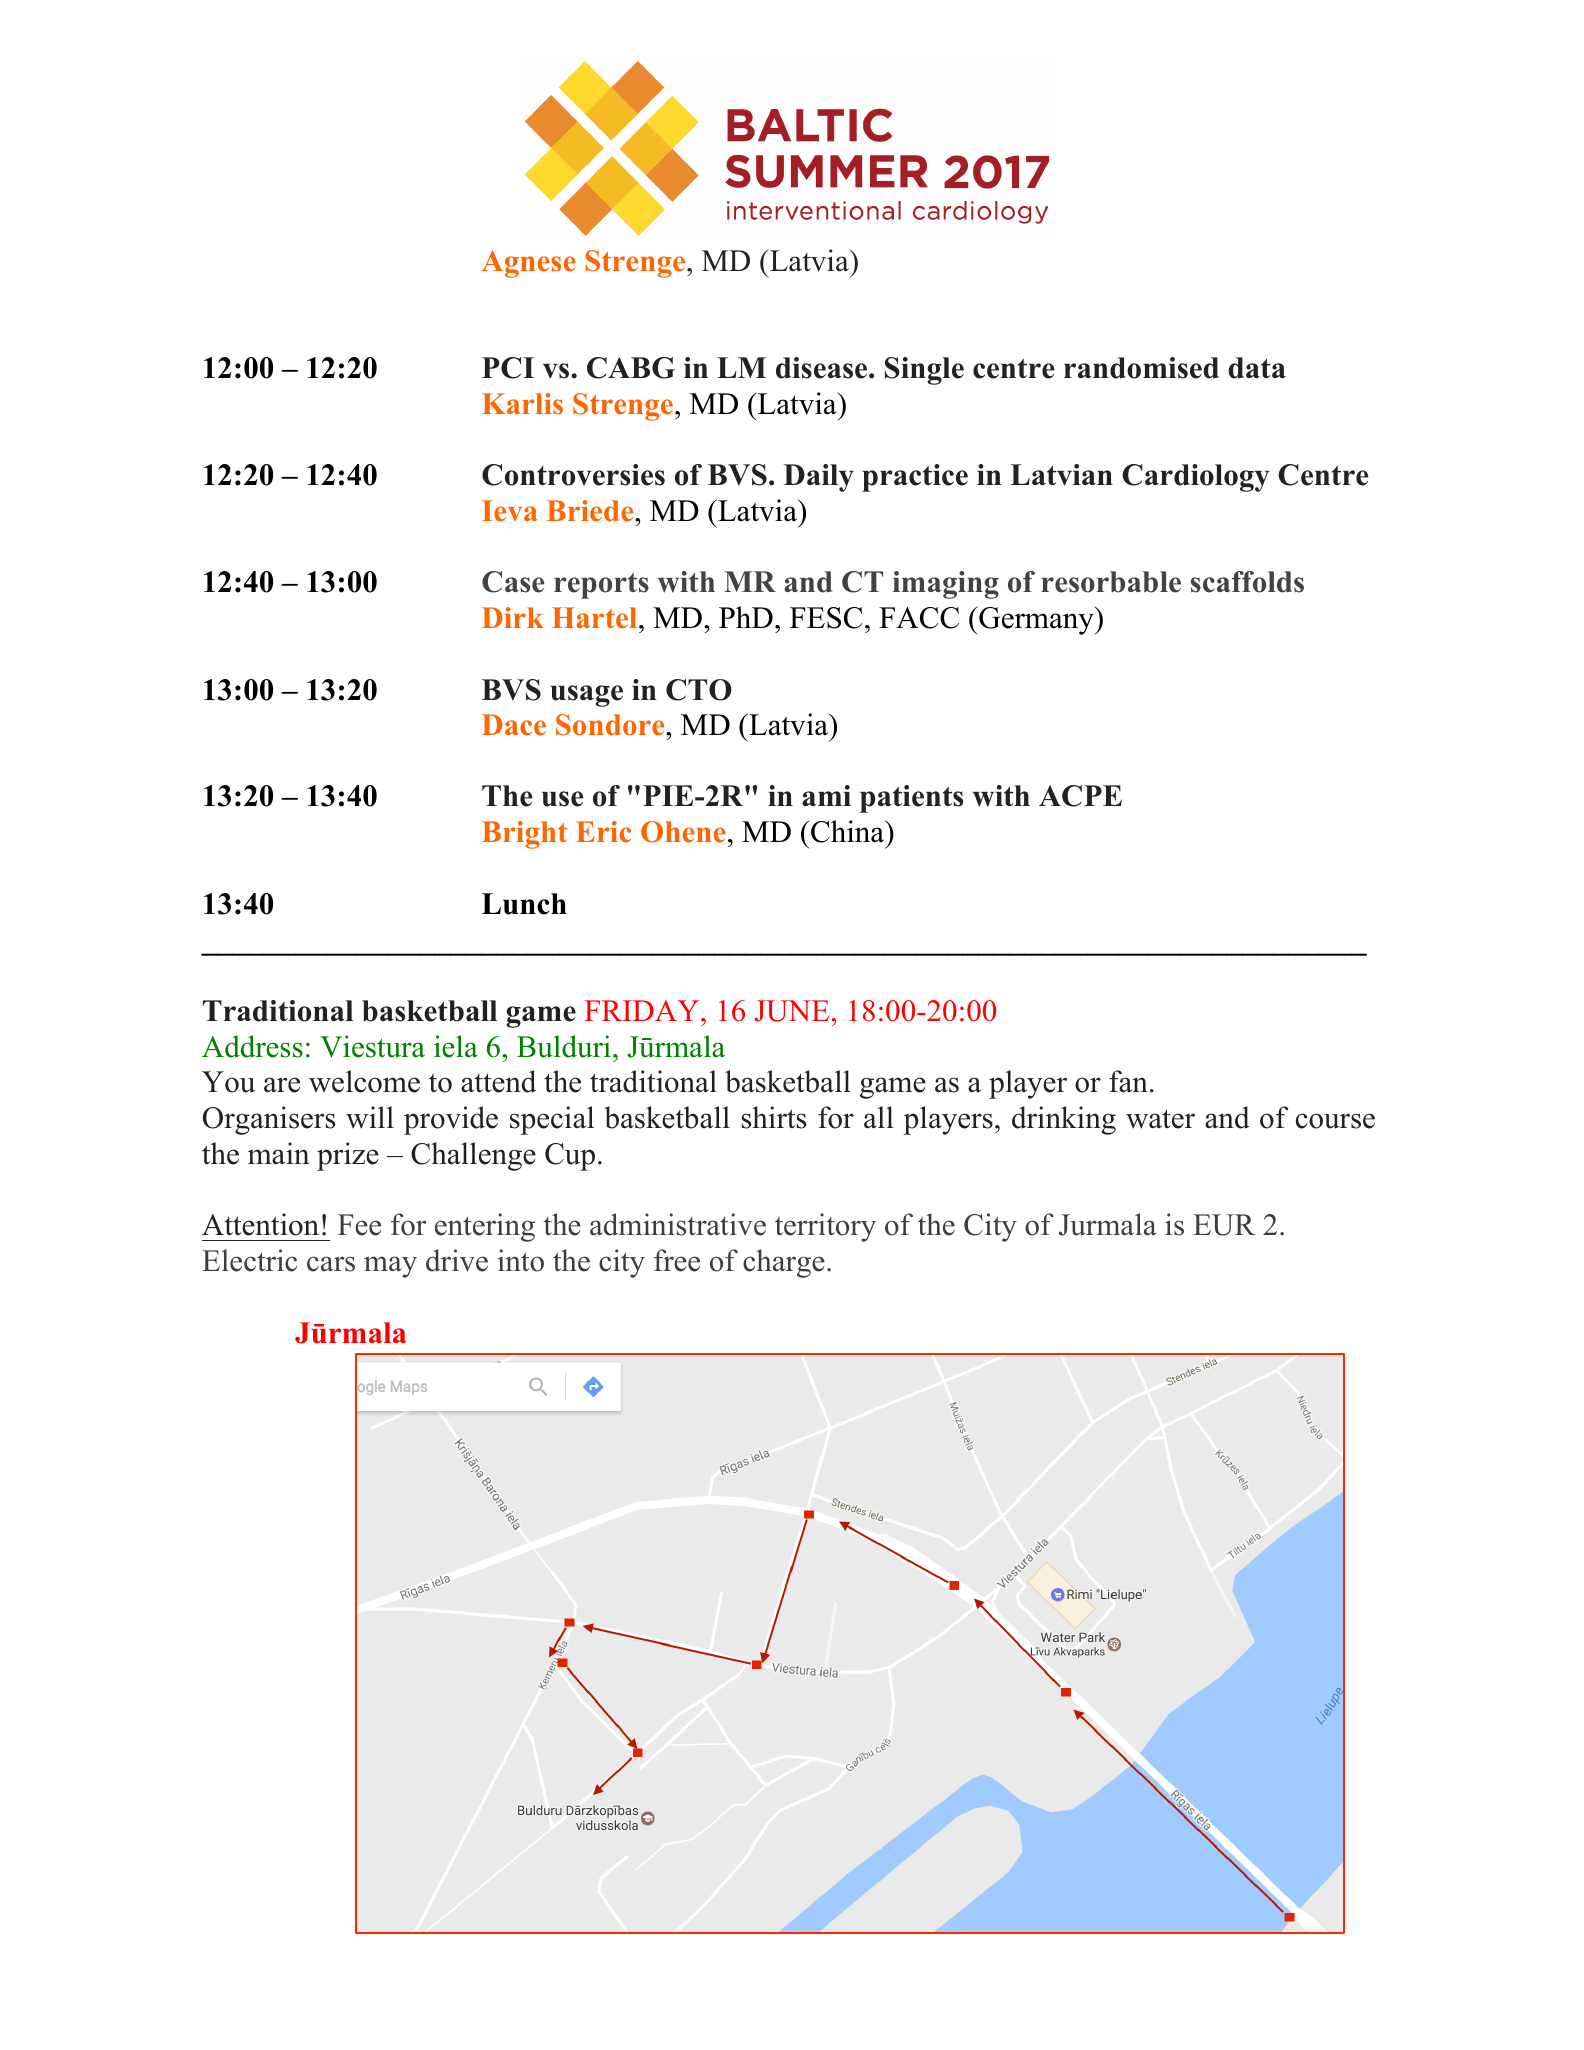 The height and width of the screenshot is (2050, 1584). Describe the element at coordinates (924, 371) in the screenshot. I see `Single` at that location.
